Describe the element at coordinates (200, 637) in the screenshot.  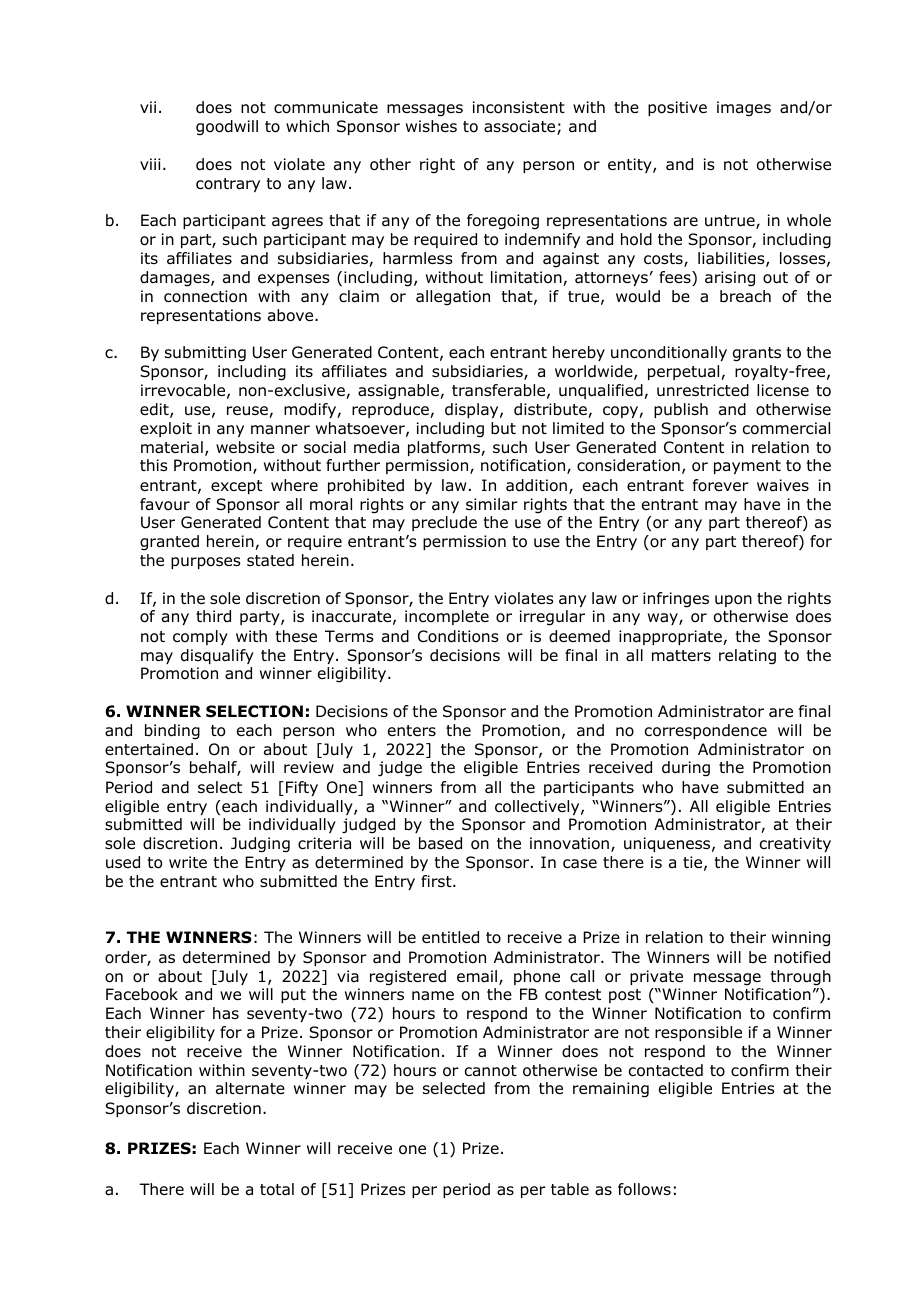
I see `comply` at that location.
